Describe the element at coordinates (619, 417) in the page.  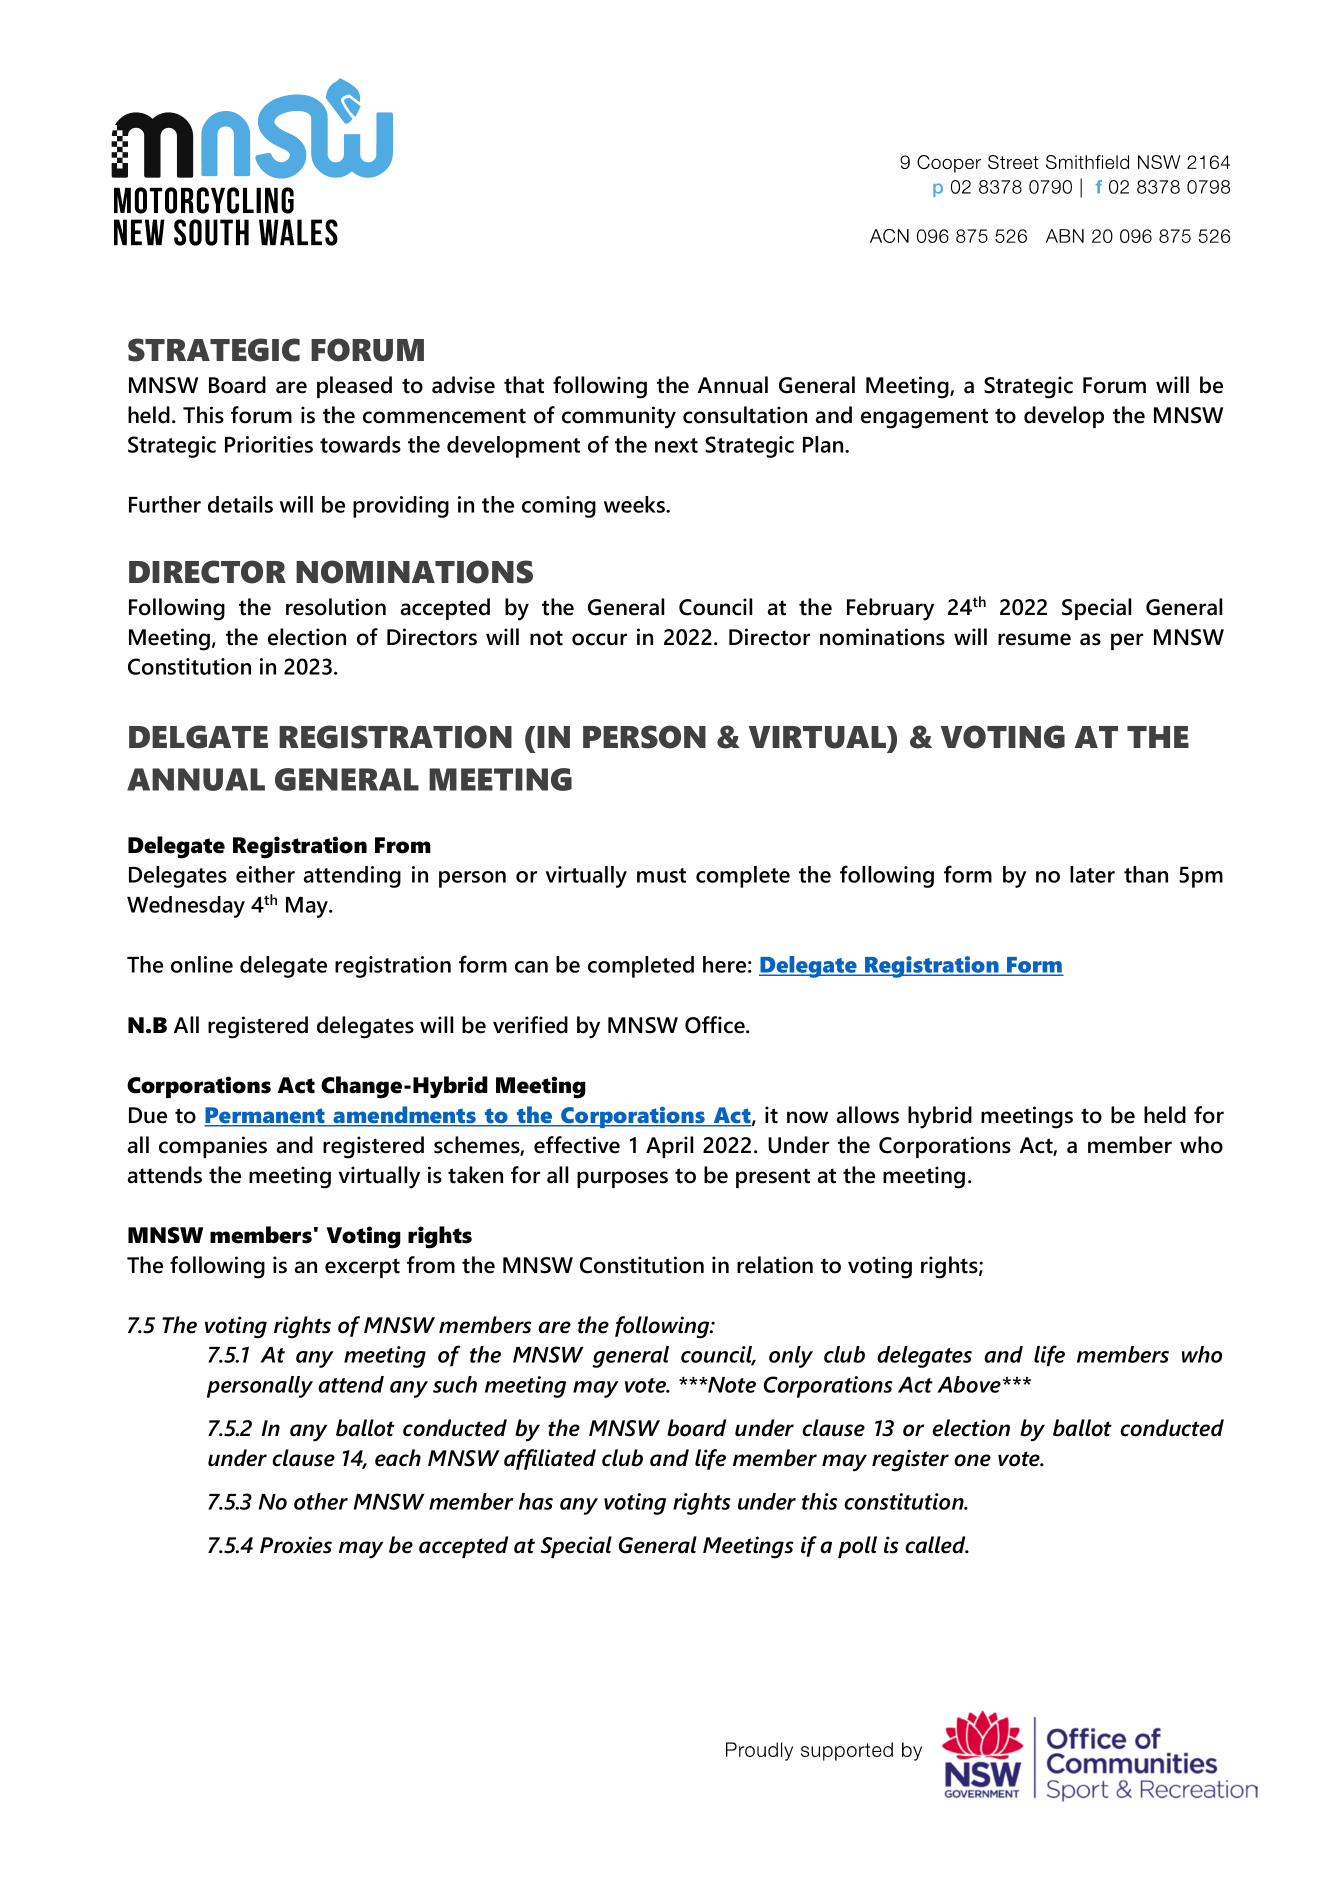
I see `community` at that location.
